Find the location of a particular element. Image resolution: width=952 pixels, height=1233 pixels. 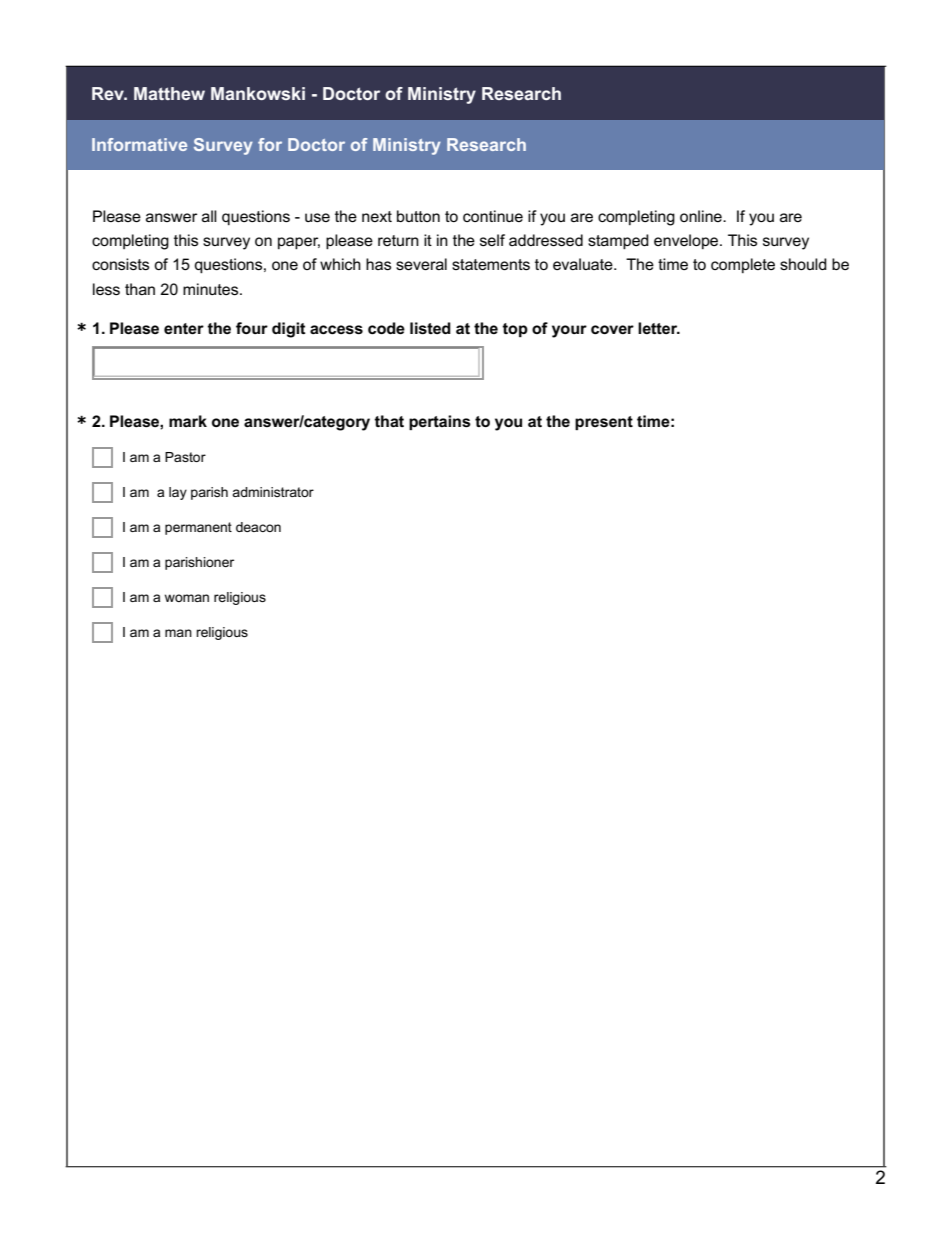

enter is located at coordinates (184, 328).
